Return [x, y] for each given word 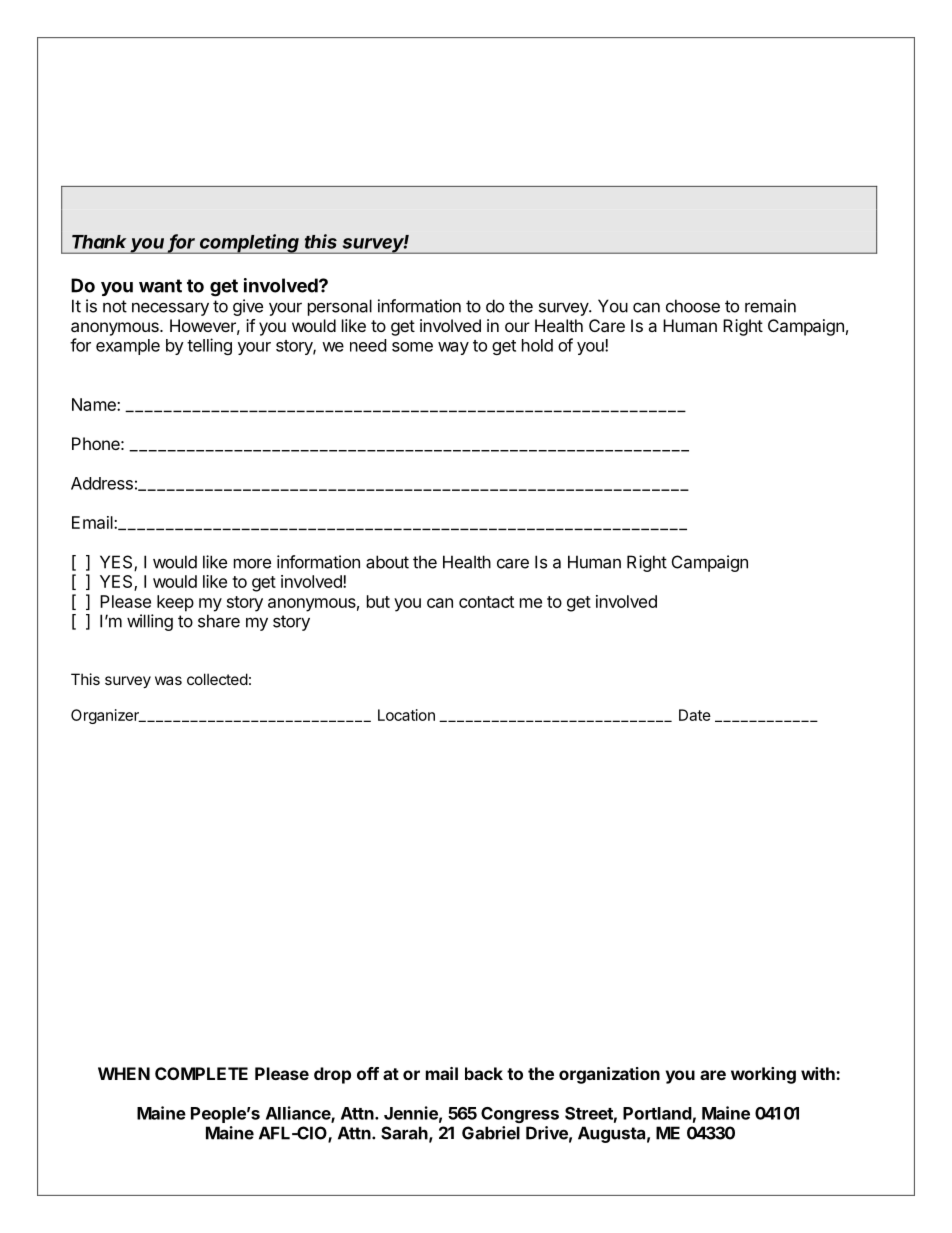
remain [770, 306]
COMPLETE [201, 1073]
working [763, 1075]
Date [695, 715]
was [168, 680]
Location [406, 715]
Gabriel [491, 1133]
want [160, 286]
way [453, 348]
